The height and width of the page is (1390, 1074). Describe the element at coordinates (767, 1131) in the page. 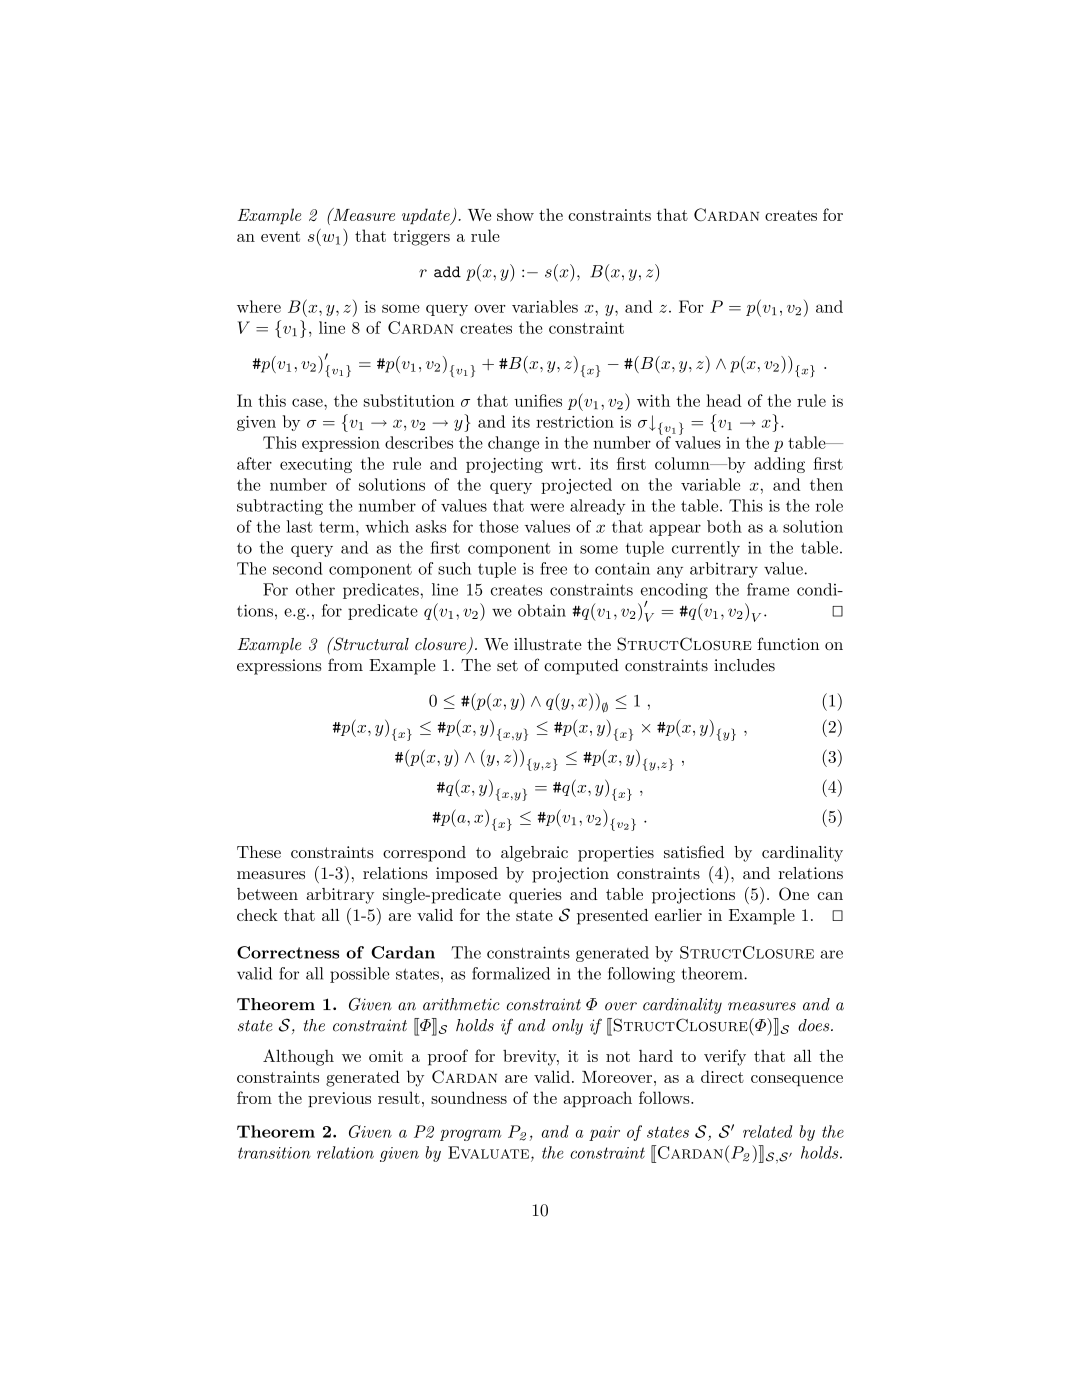

I see `related` at that location.
